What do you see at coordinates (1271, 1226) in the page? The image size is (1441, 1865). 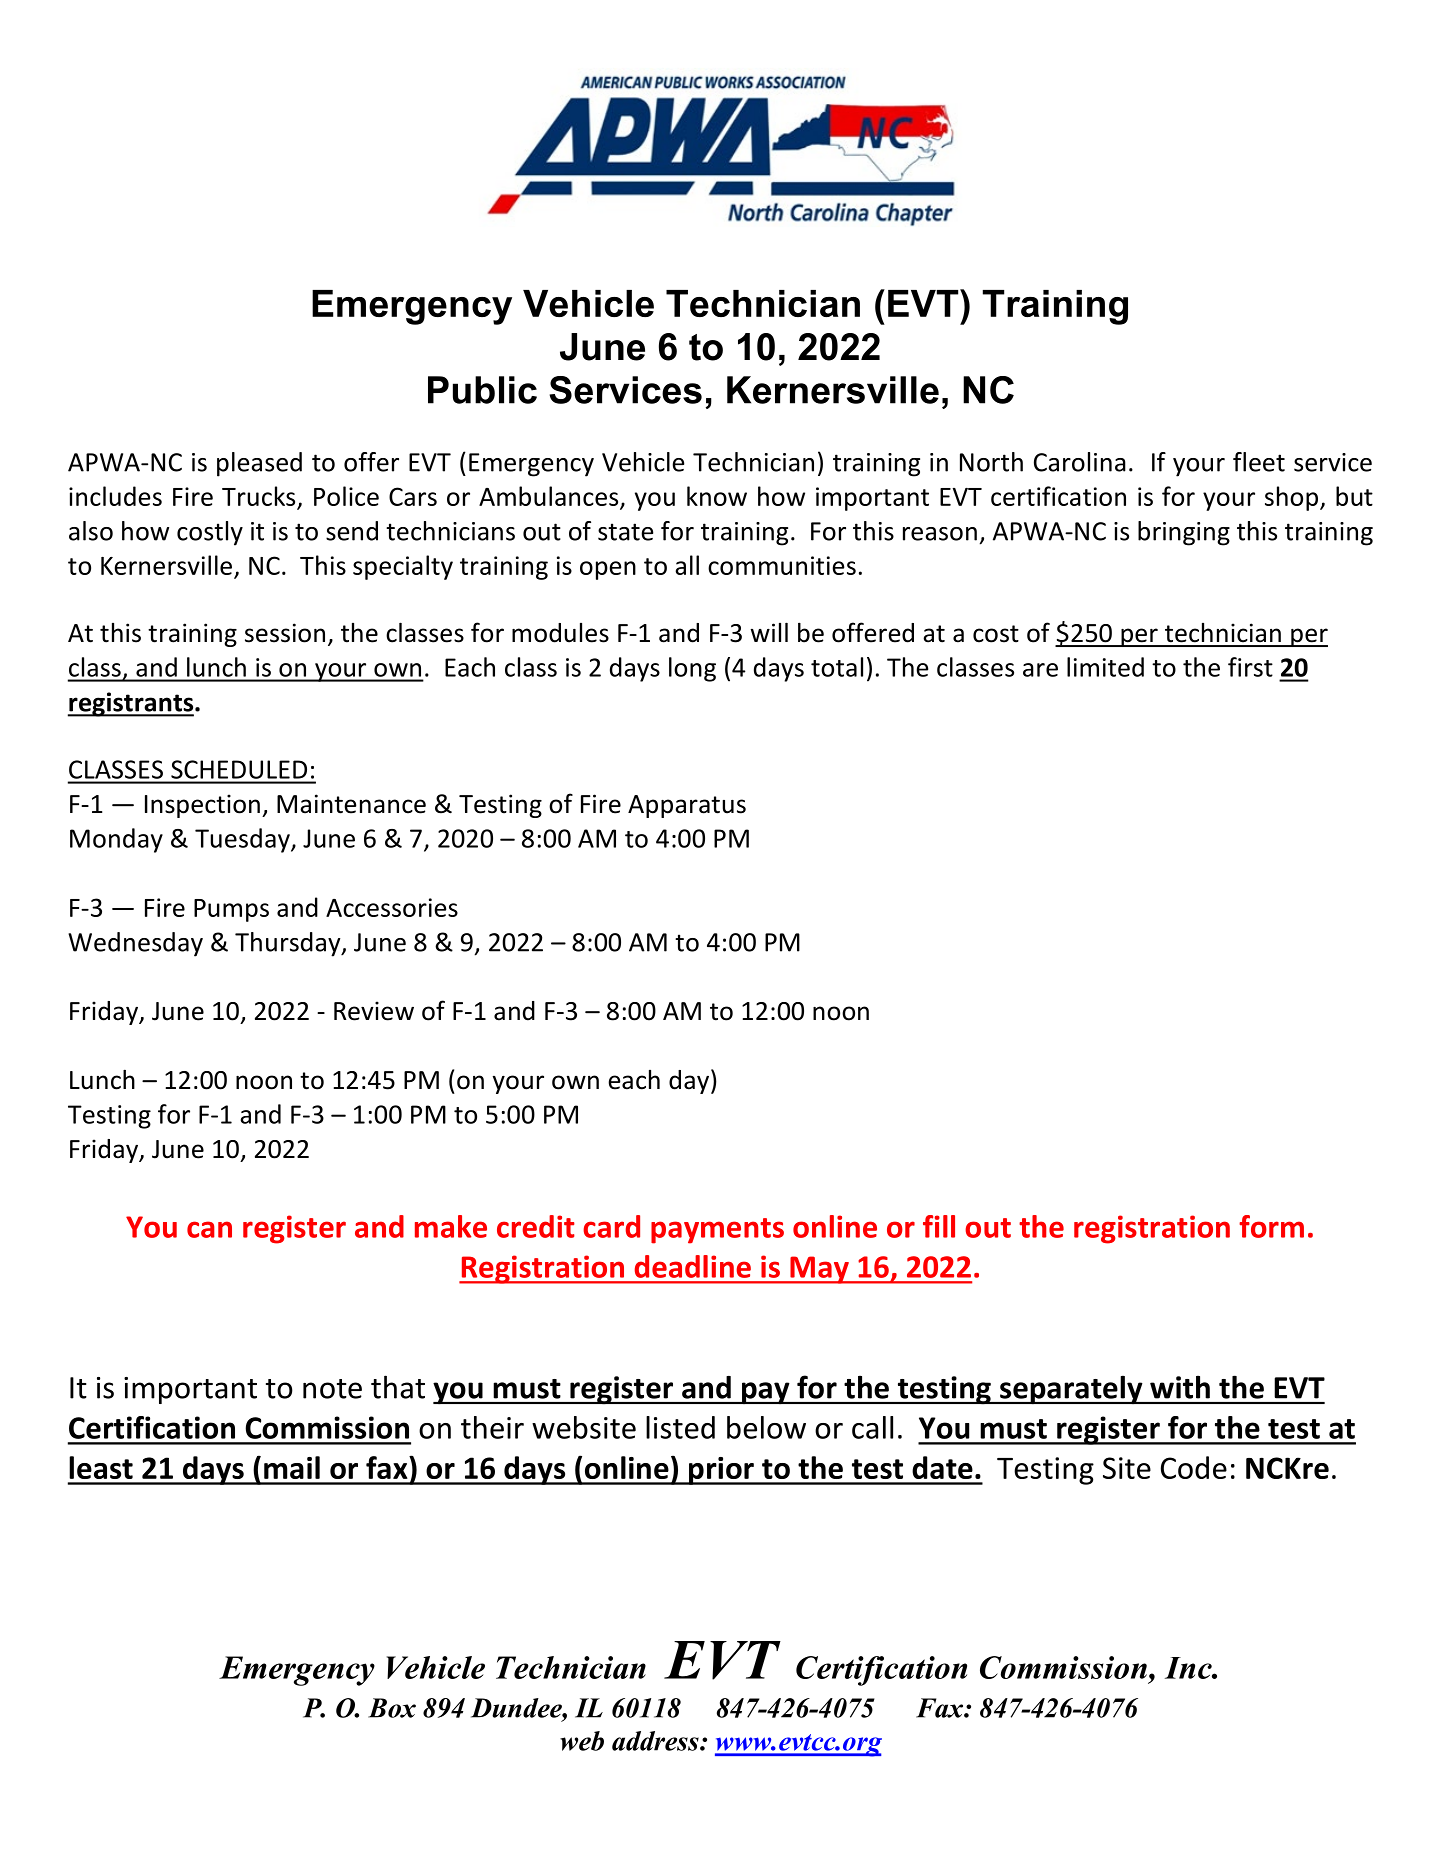 I see `form` at bounding box center [1271, 1226].
